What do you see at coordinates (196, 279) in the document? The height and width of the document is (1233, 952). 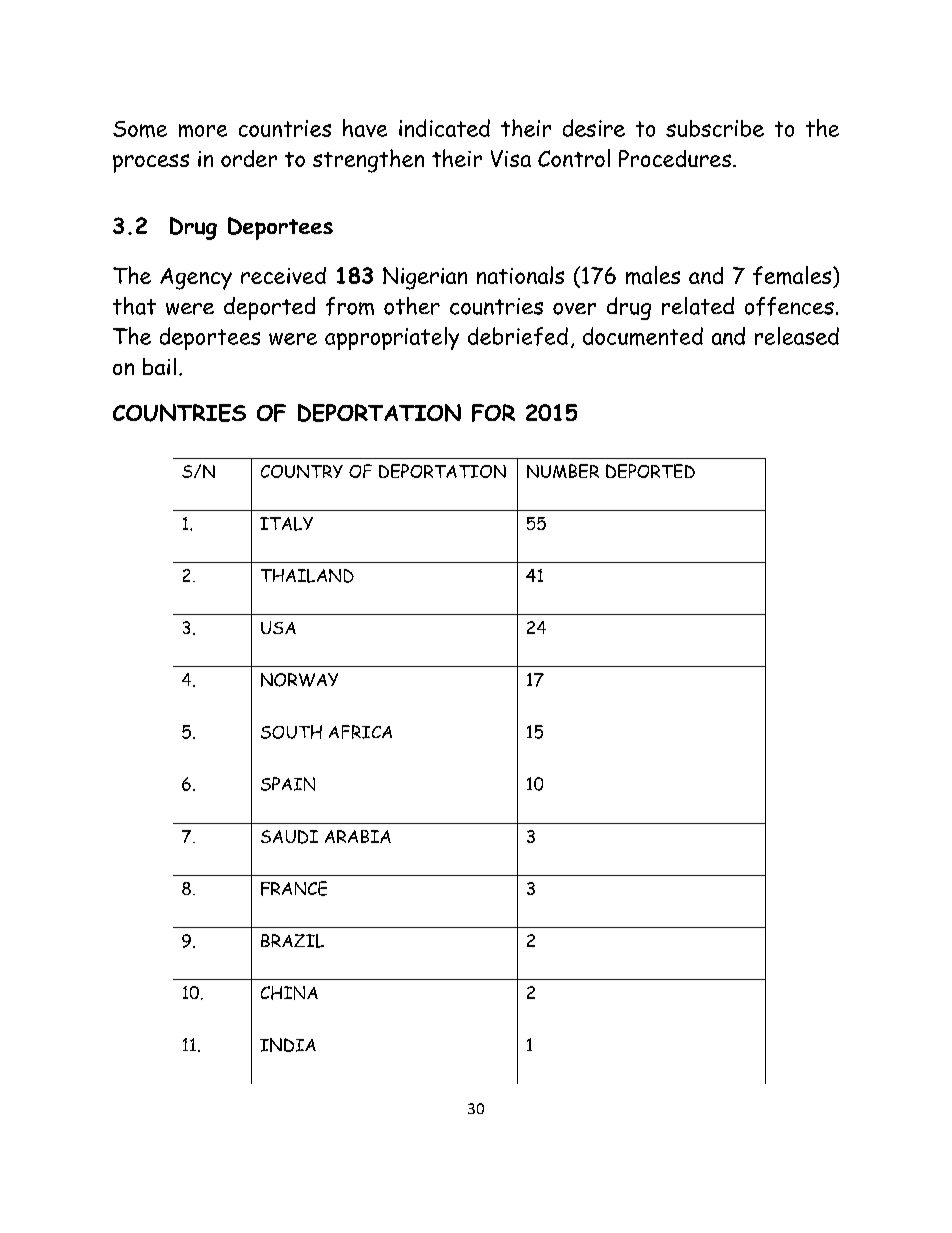 I see `Agency` at bounding box center [196, 279].
